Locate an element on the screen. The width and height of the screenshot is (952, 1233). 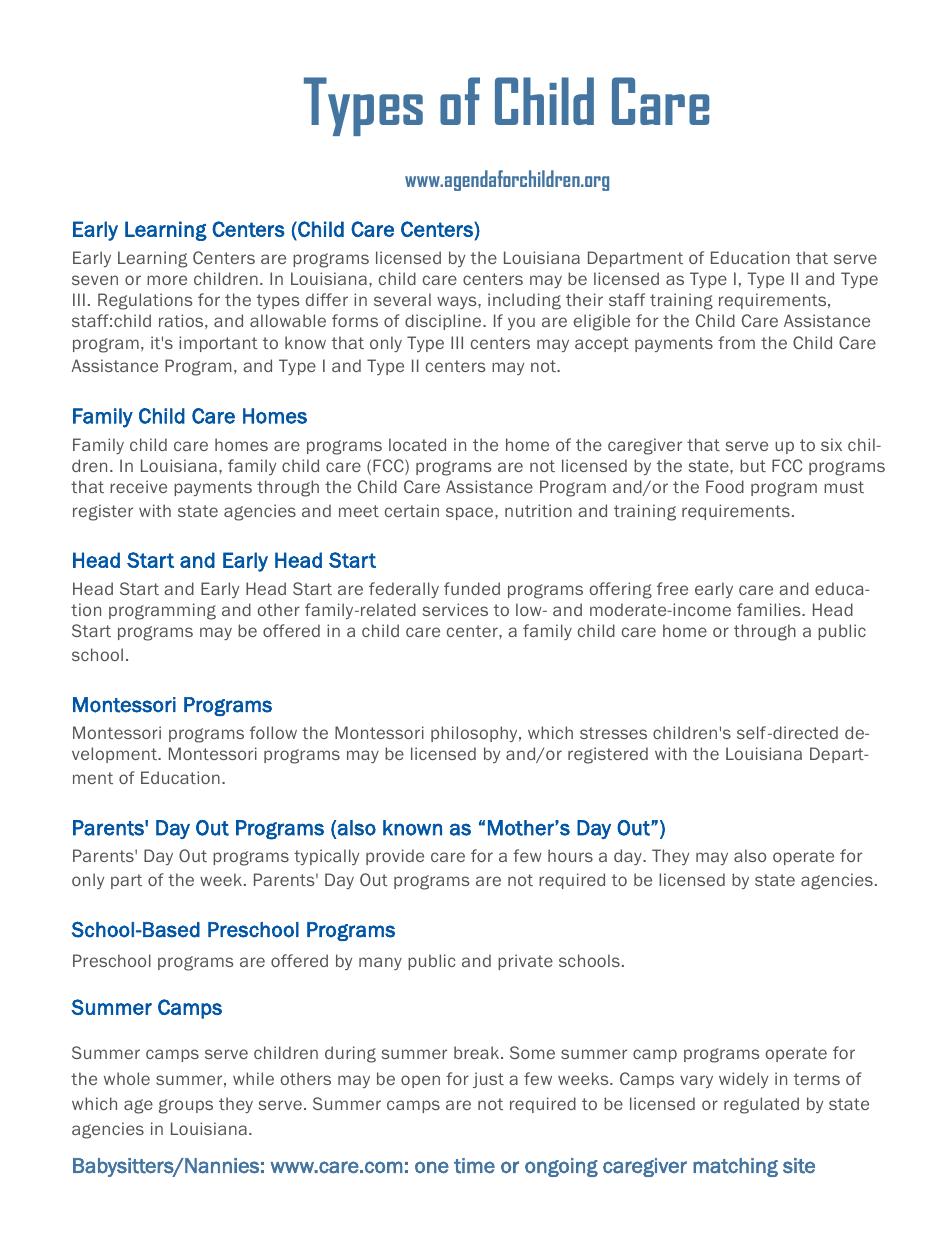
whole is located at coordinates (127, 1078).
